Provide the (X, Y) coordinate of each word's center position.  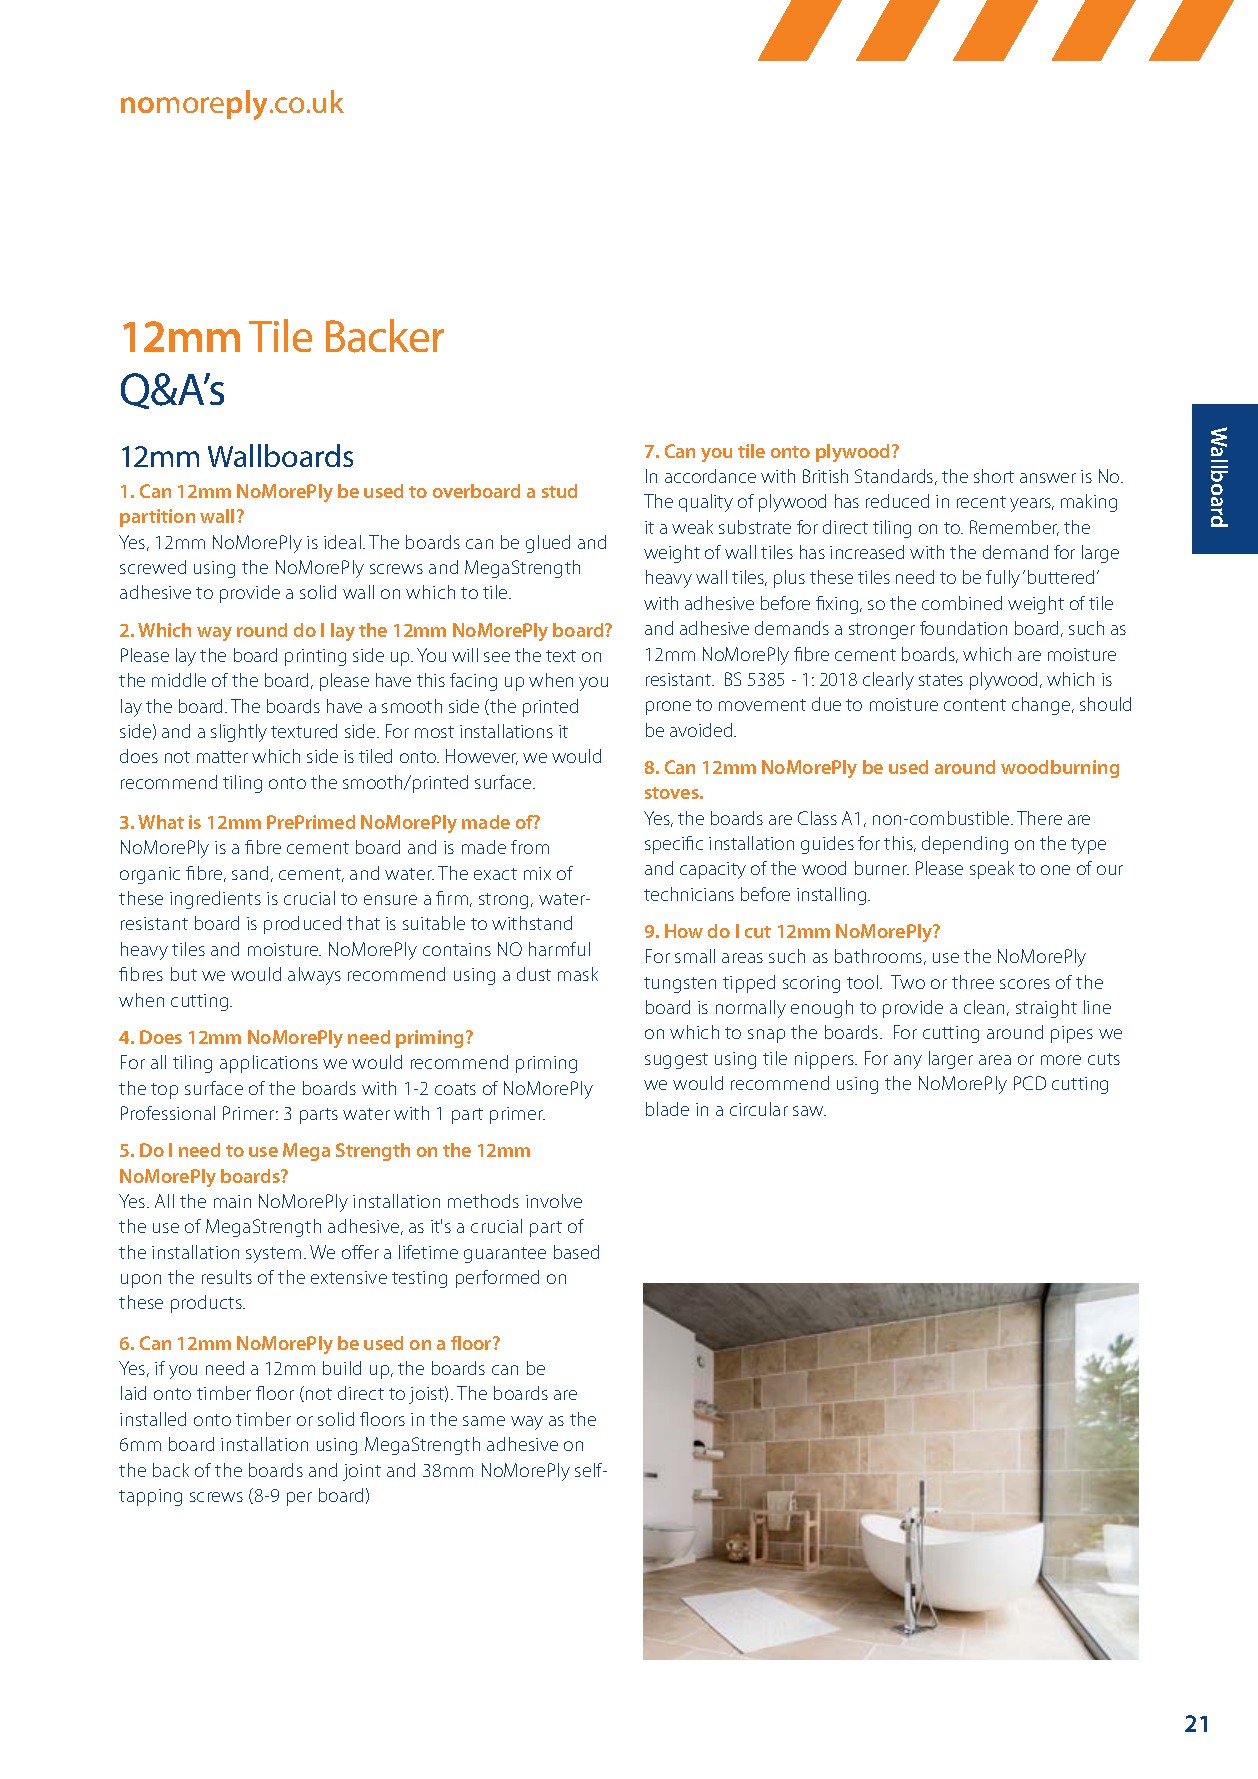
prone (668, 708)
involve (554, 1201)
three (973, 982)
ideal (342, 542)
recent (981, 502)
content (975, 705)
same (484, 1421)
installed (153, 1419)
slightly (239, 733)
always (314, 976)
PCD (1030, 1083)
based (576, 1252)
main (232, 1201)
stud (559, 491)
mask (578, 974)
